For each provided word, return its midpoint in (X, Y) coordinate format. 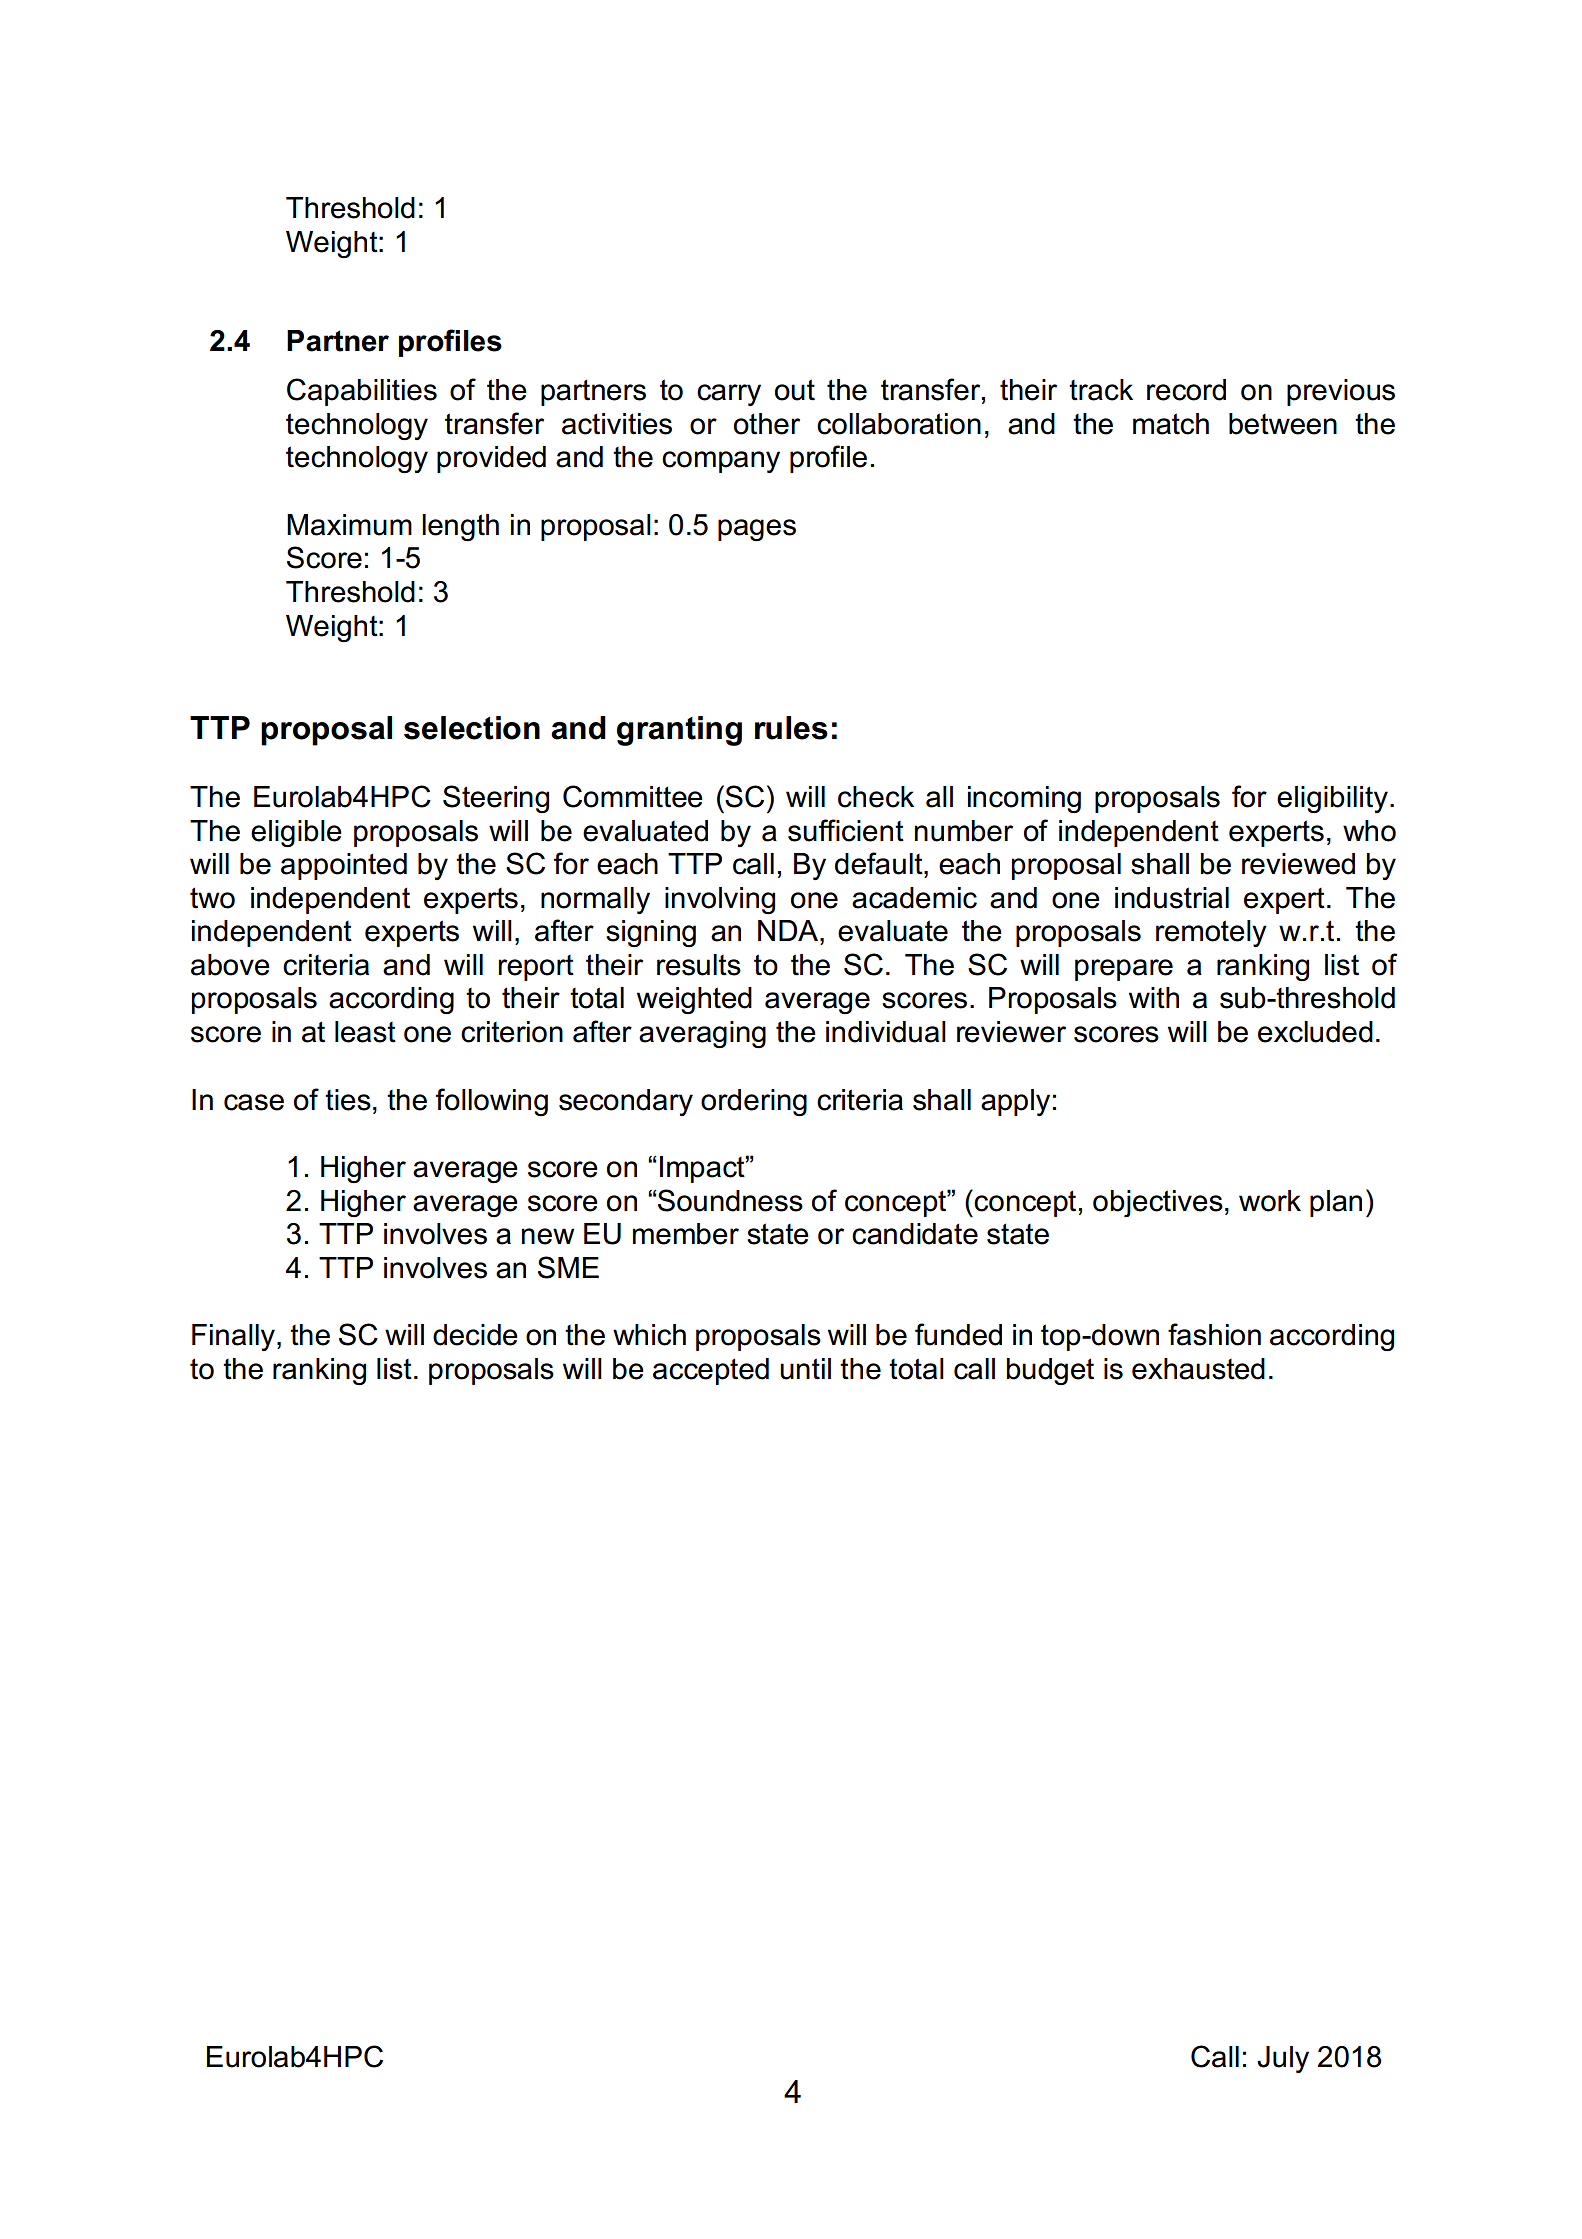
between (1283, 424)
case (254, 1102)
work (1270, 1201)
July (1283, 2059)
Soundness (730, 1200)
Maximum (349, 525)
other (767, 424)
